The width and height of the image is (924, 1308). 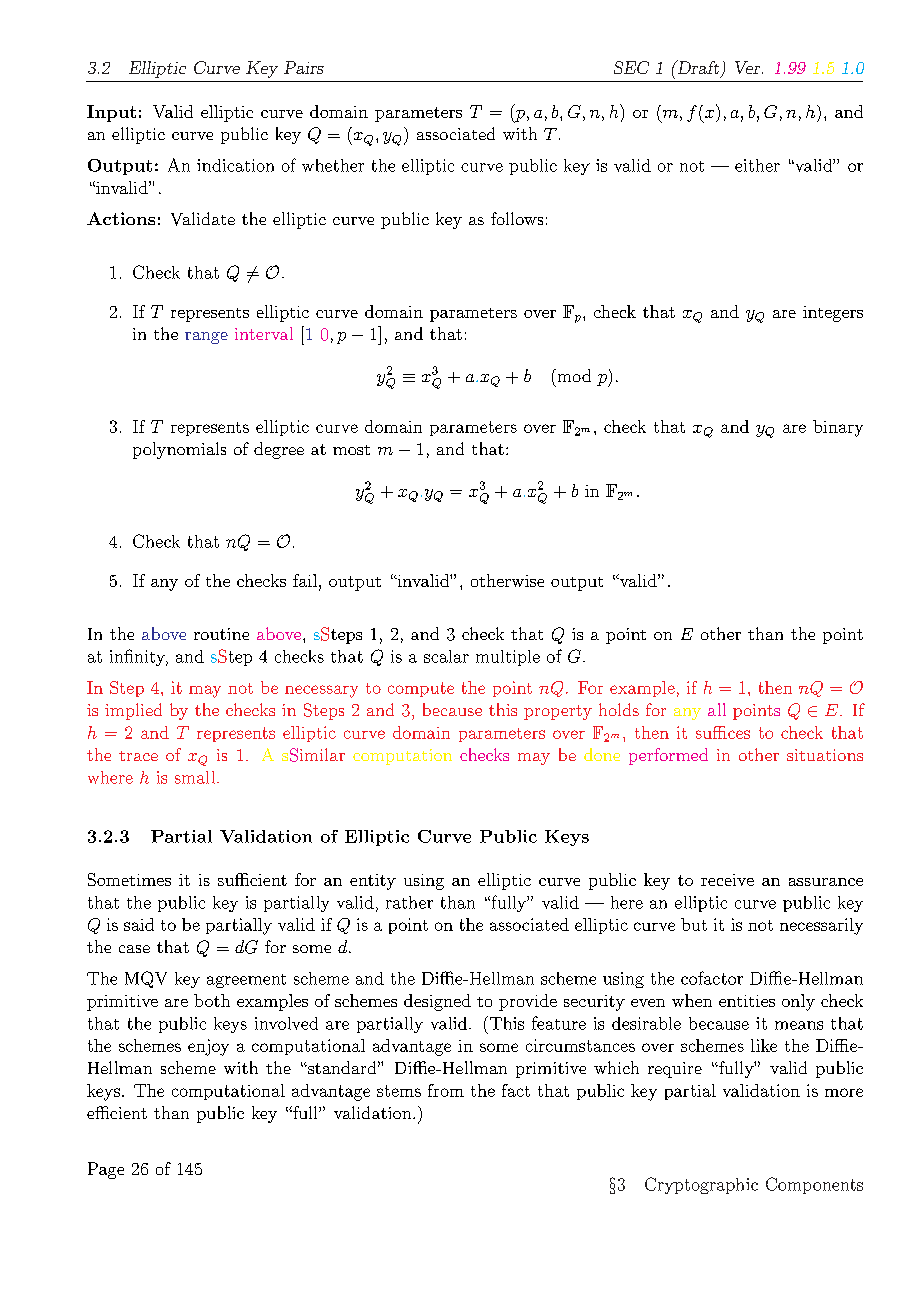 I want to click on sufficient, so click(x=252, y=879).
